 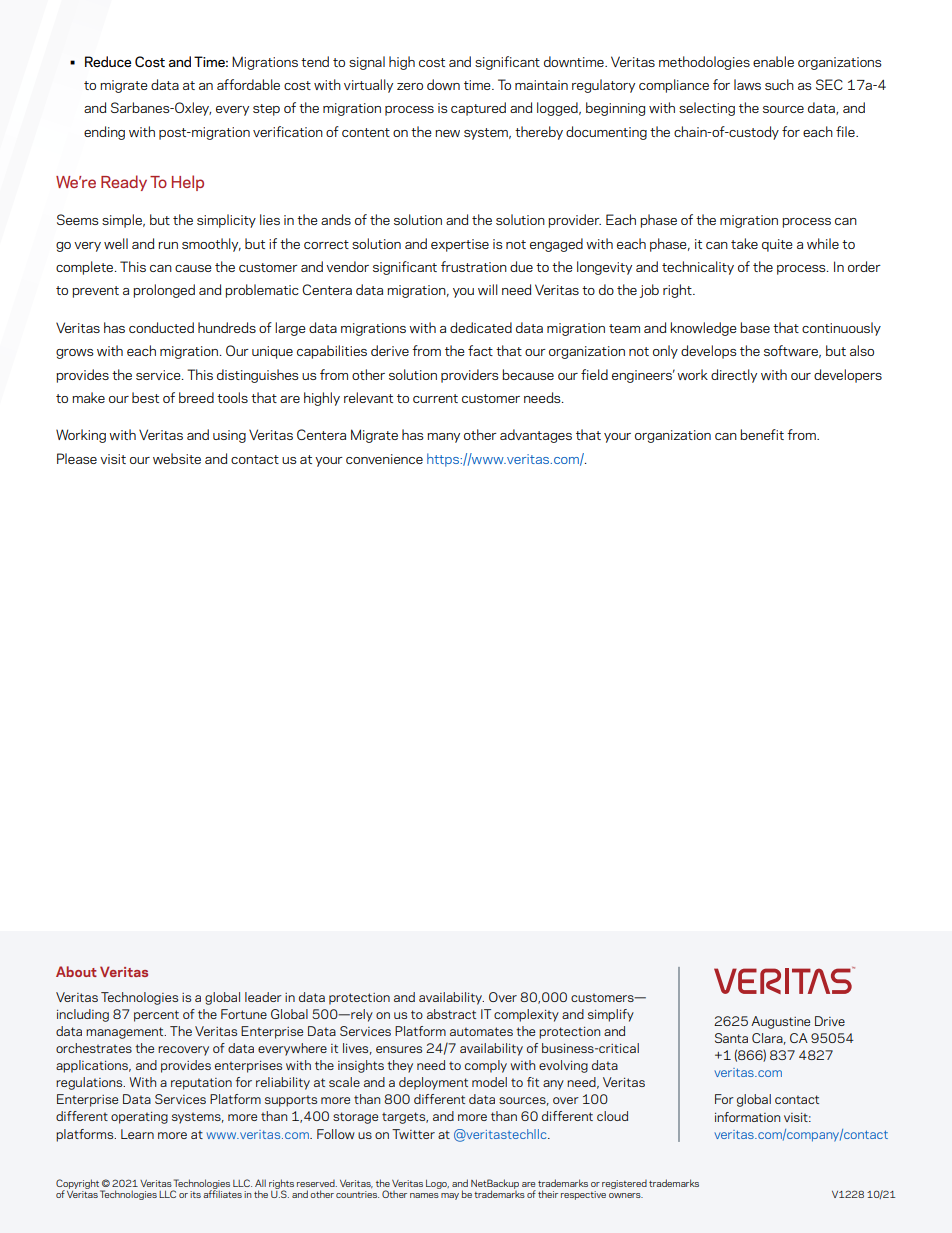 What do you see at coordinates (780, 1022) in the document?
I see `Augustine` at bounding box center [780, 1022].
